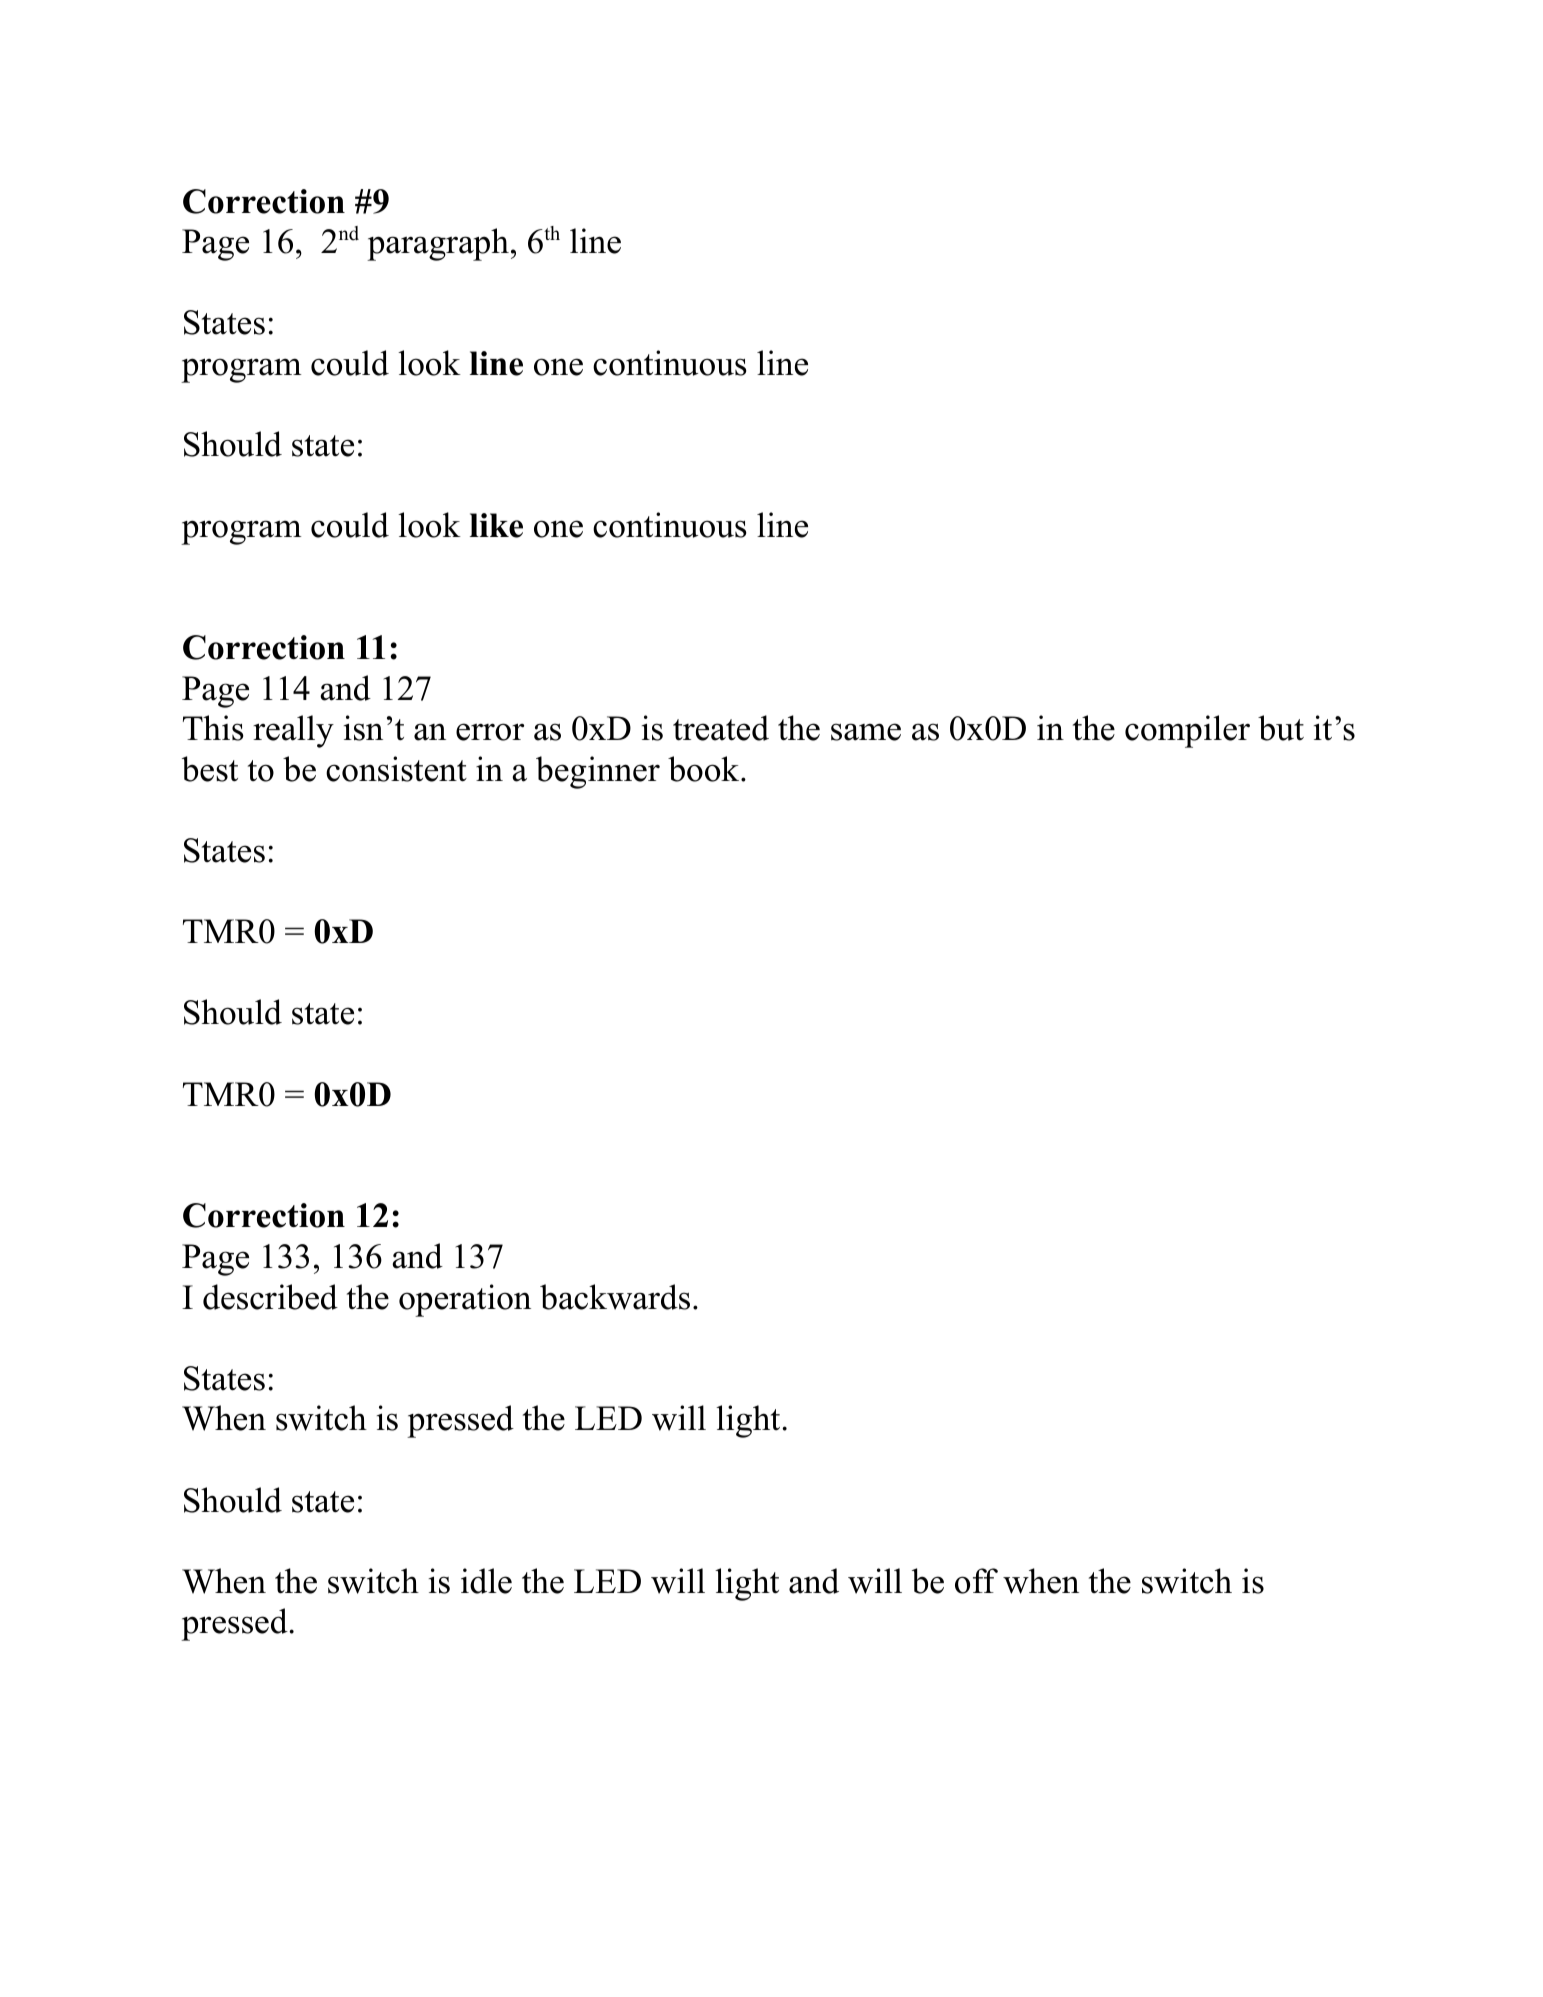  Describe the element at coordinates (438, 244) in the image. I see `paragraph` at that location.
